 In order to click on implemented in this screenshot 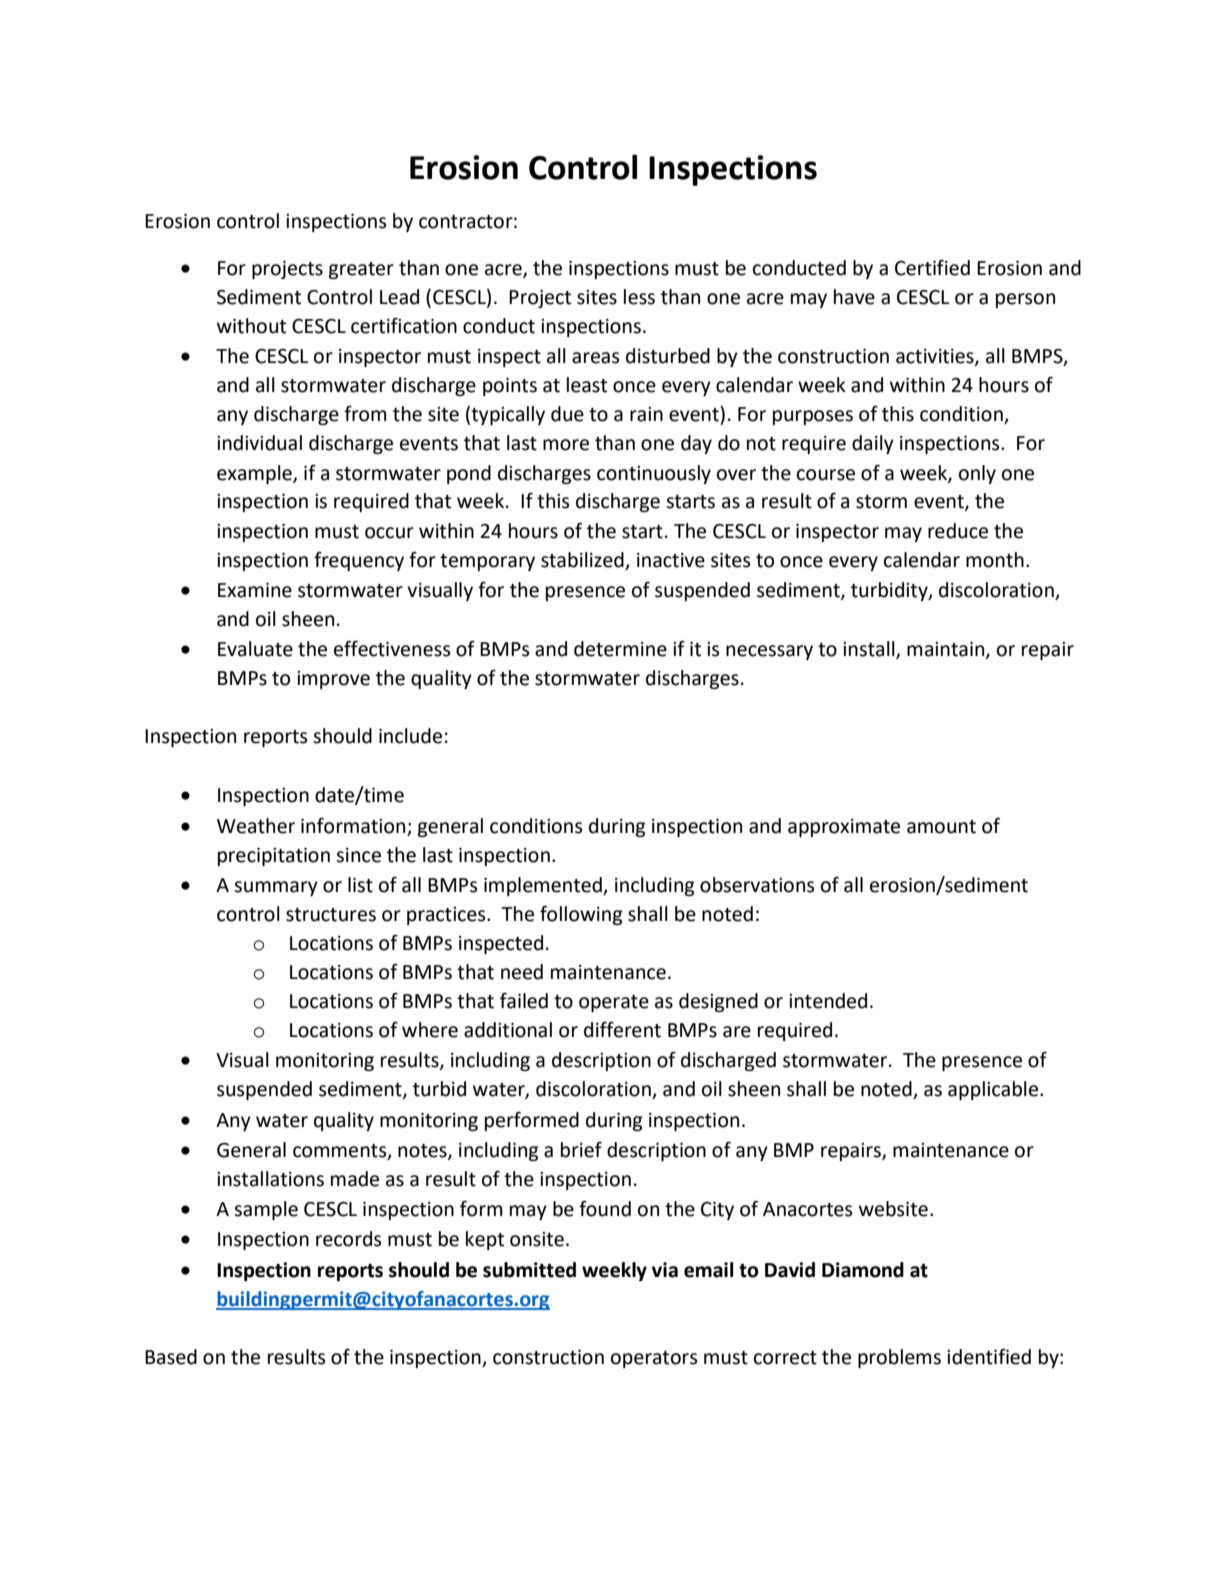, I will do `click(544, 886)`.
